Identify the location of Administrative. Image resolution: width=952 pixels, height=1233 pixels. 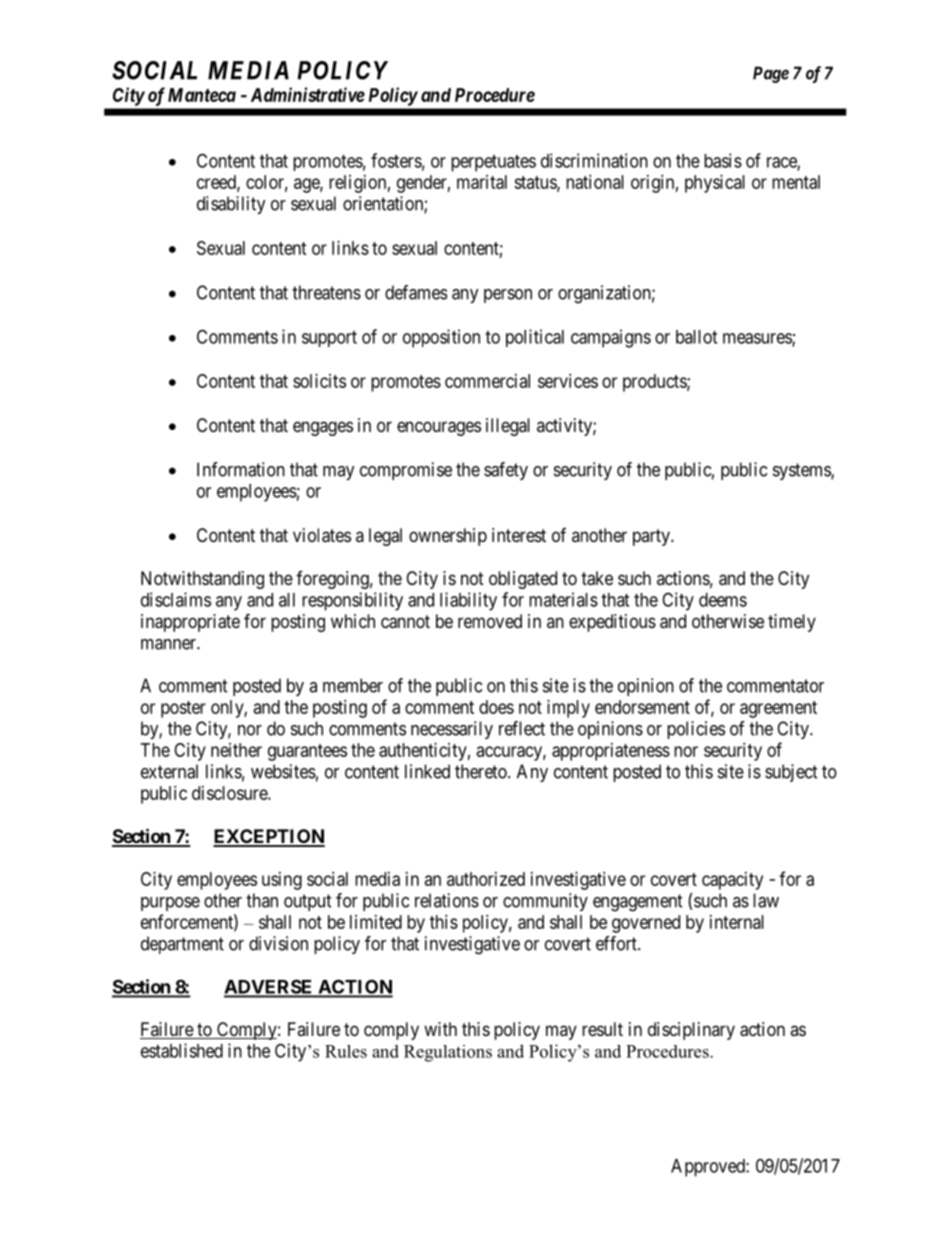
(308, 94).
